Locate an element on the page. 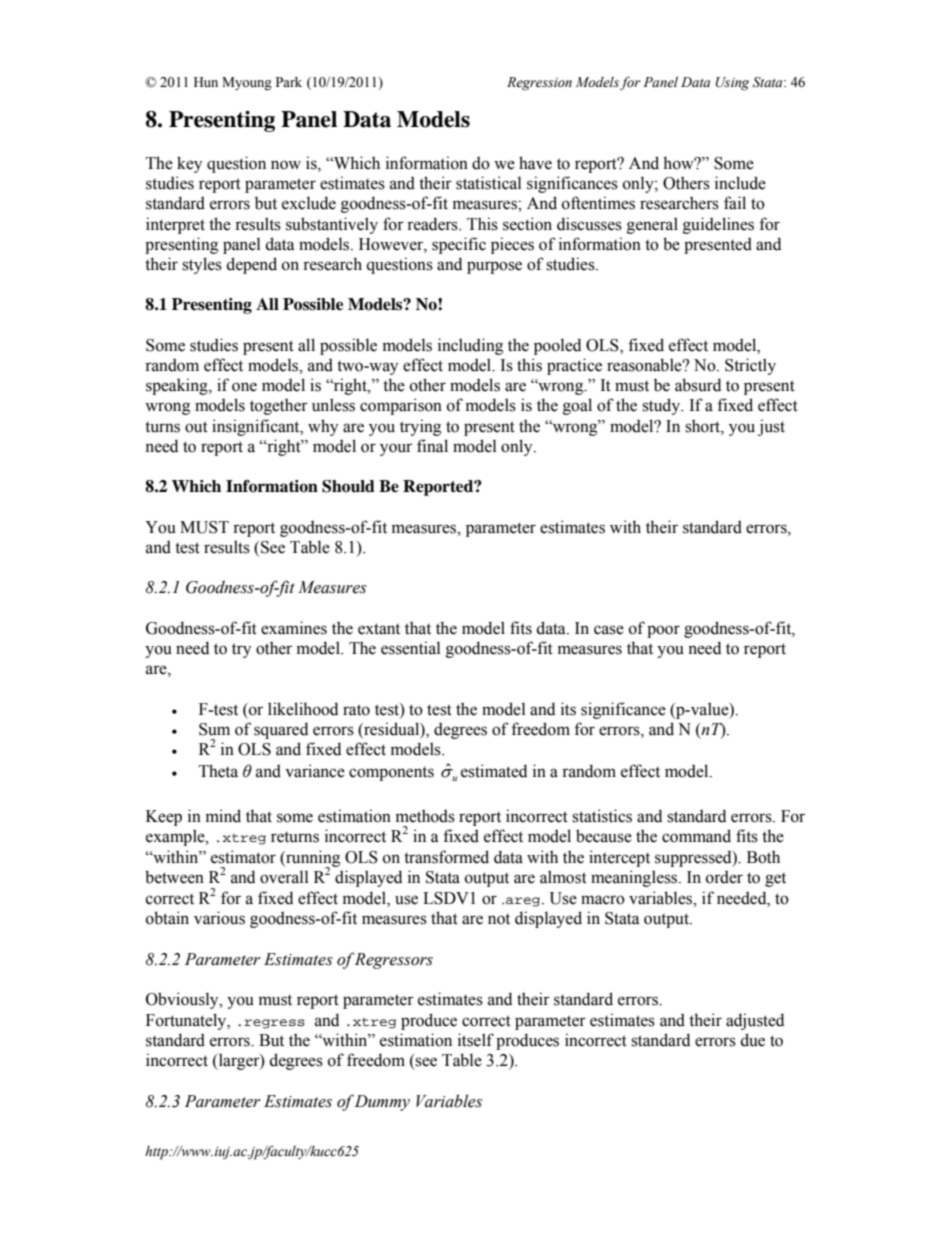 Image resolution: width=952 pixels, height=1233 pixels. Hun is located at coordinates (206, 82).
